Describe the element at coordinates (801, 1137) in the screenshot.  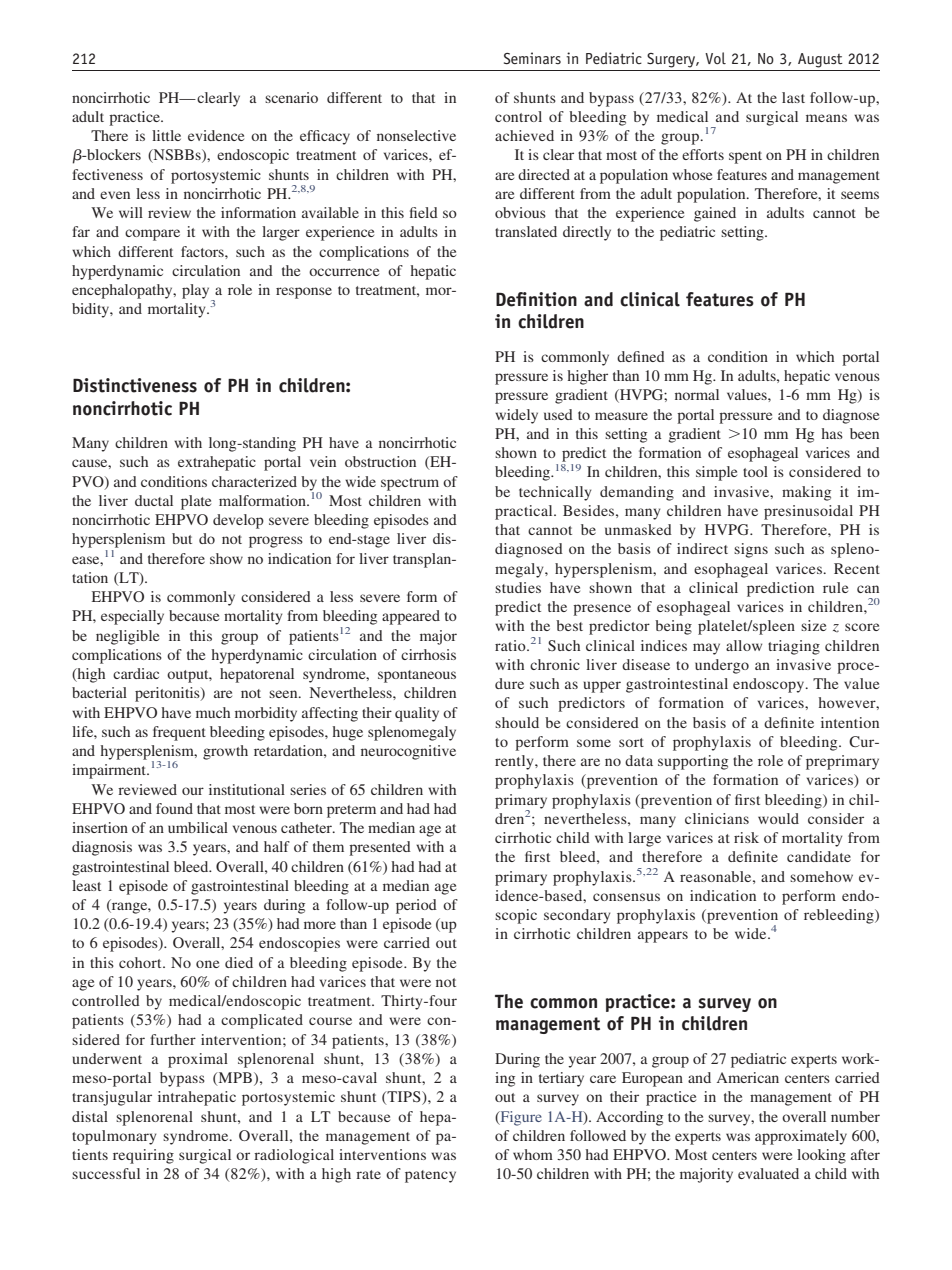
I see `approximately` at that location.
